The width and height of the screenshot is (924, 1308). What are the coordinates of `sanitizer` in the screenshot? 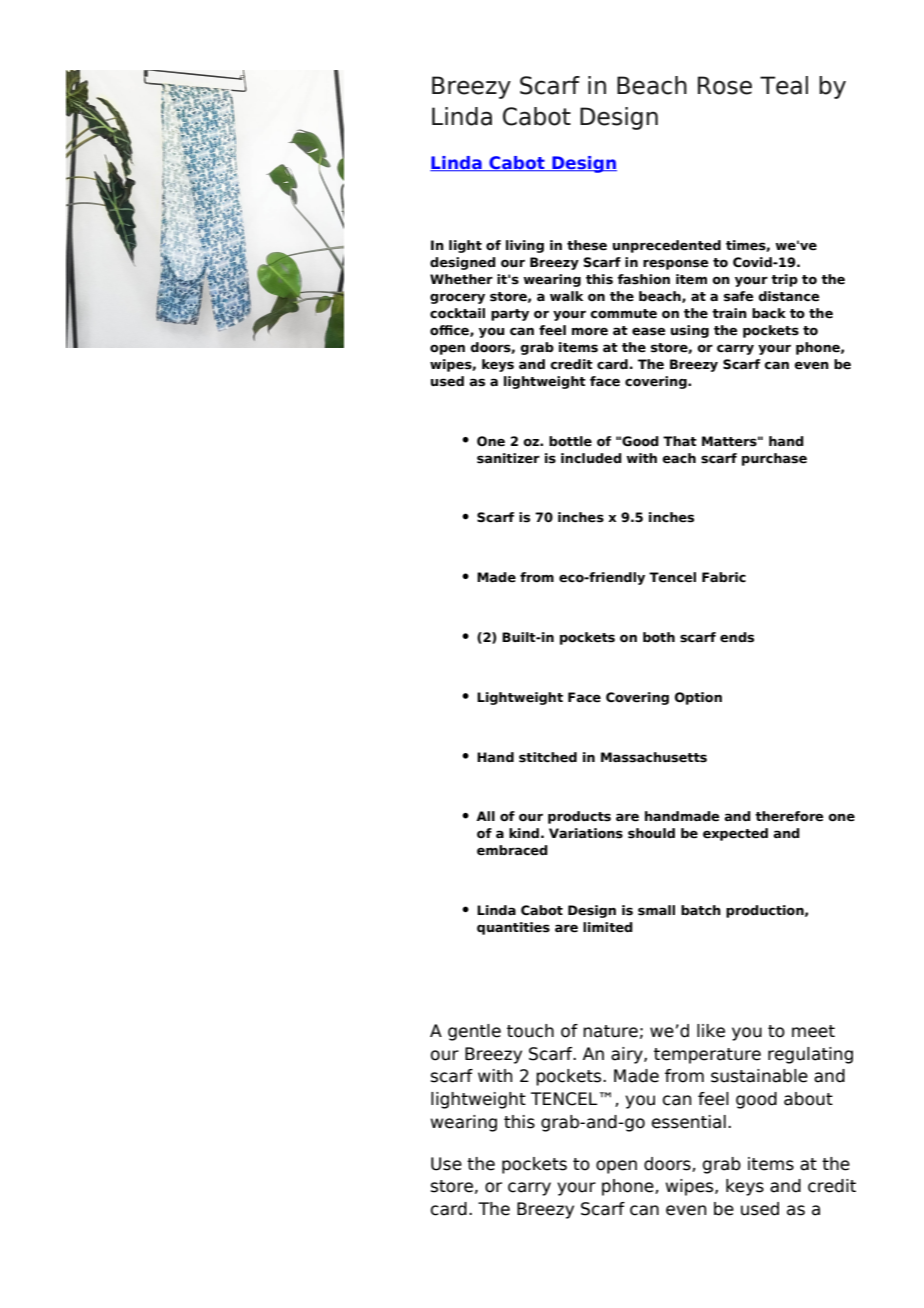 It's located at (508, 458).
